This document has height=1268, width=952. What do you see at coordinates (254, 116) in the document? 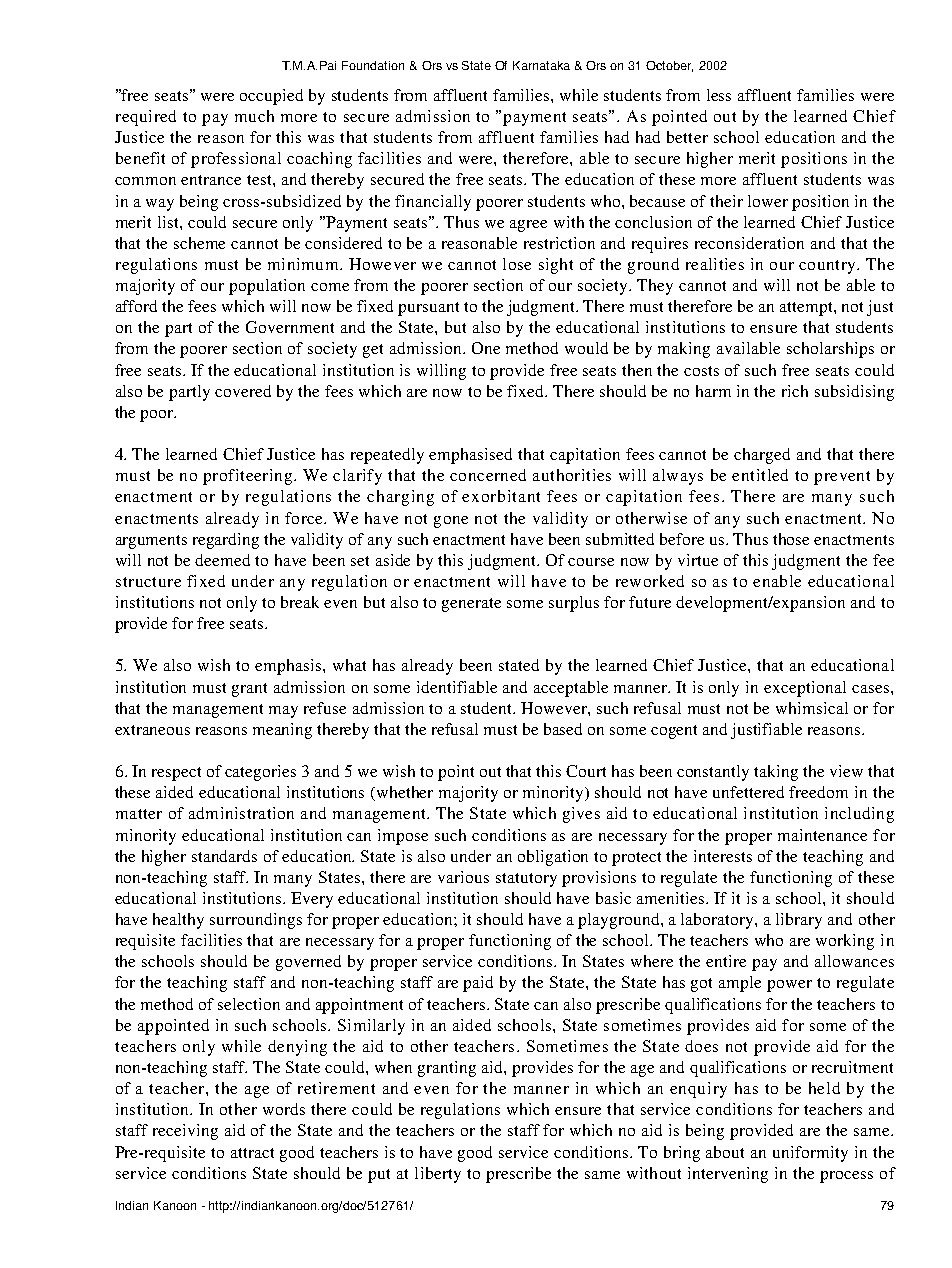
I see `much` at bounding box center [254, 116].
